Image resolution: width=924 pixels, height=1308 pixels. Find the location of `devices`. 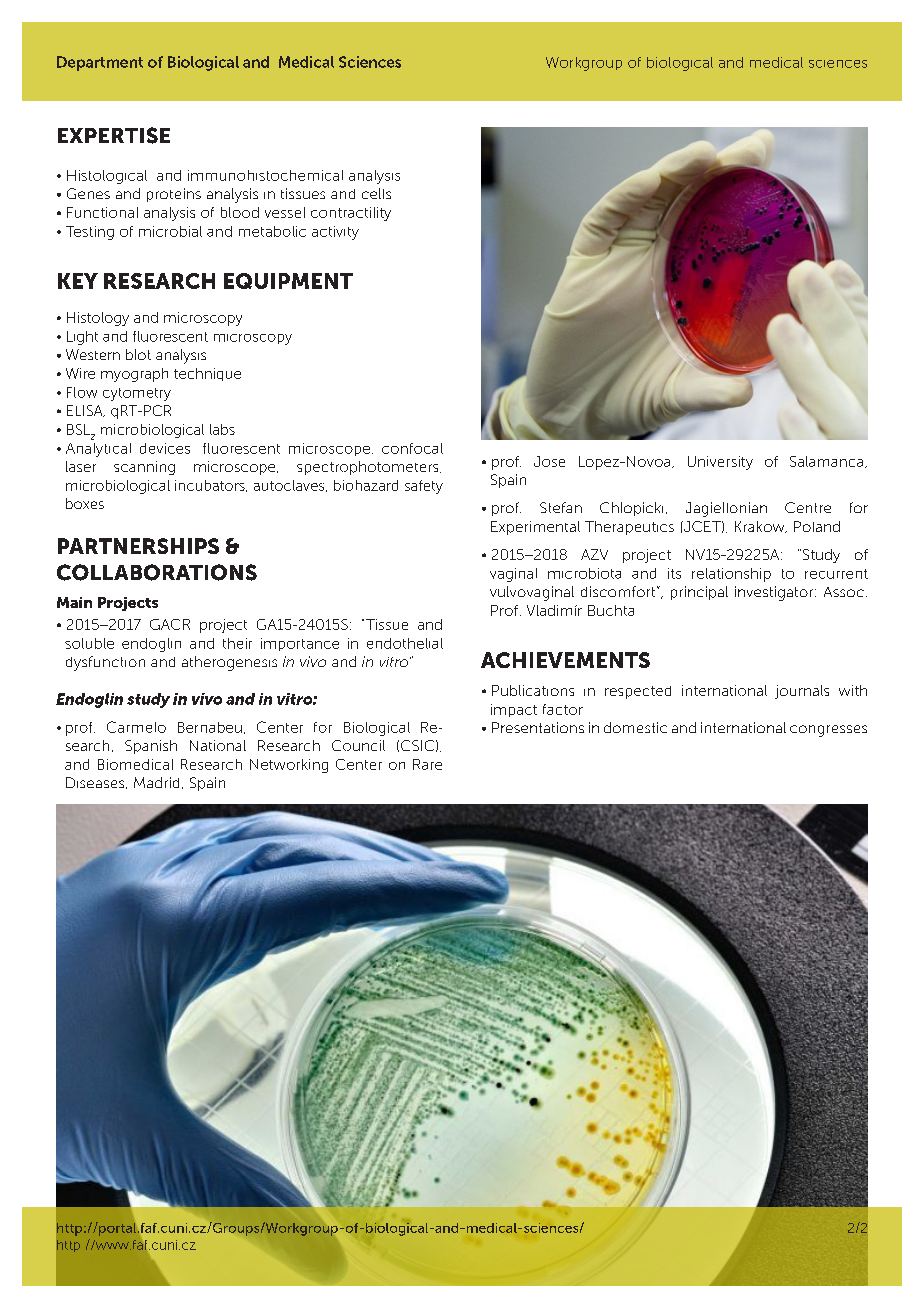

devices is located at coordinates (165, 448).
